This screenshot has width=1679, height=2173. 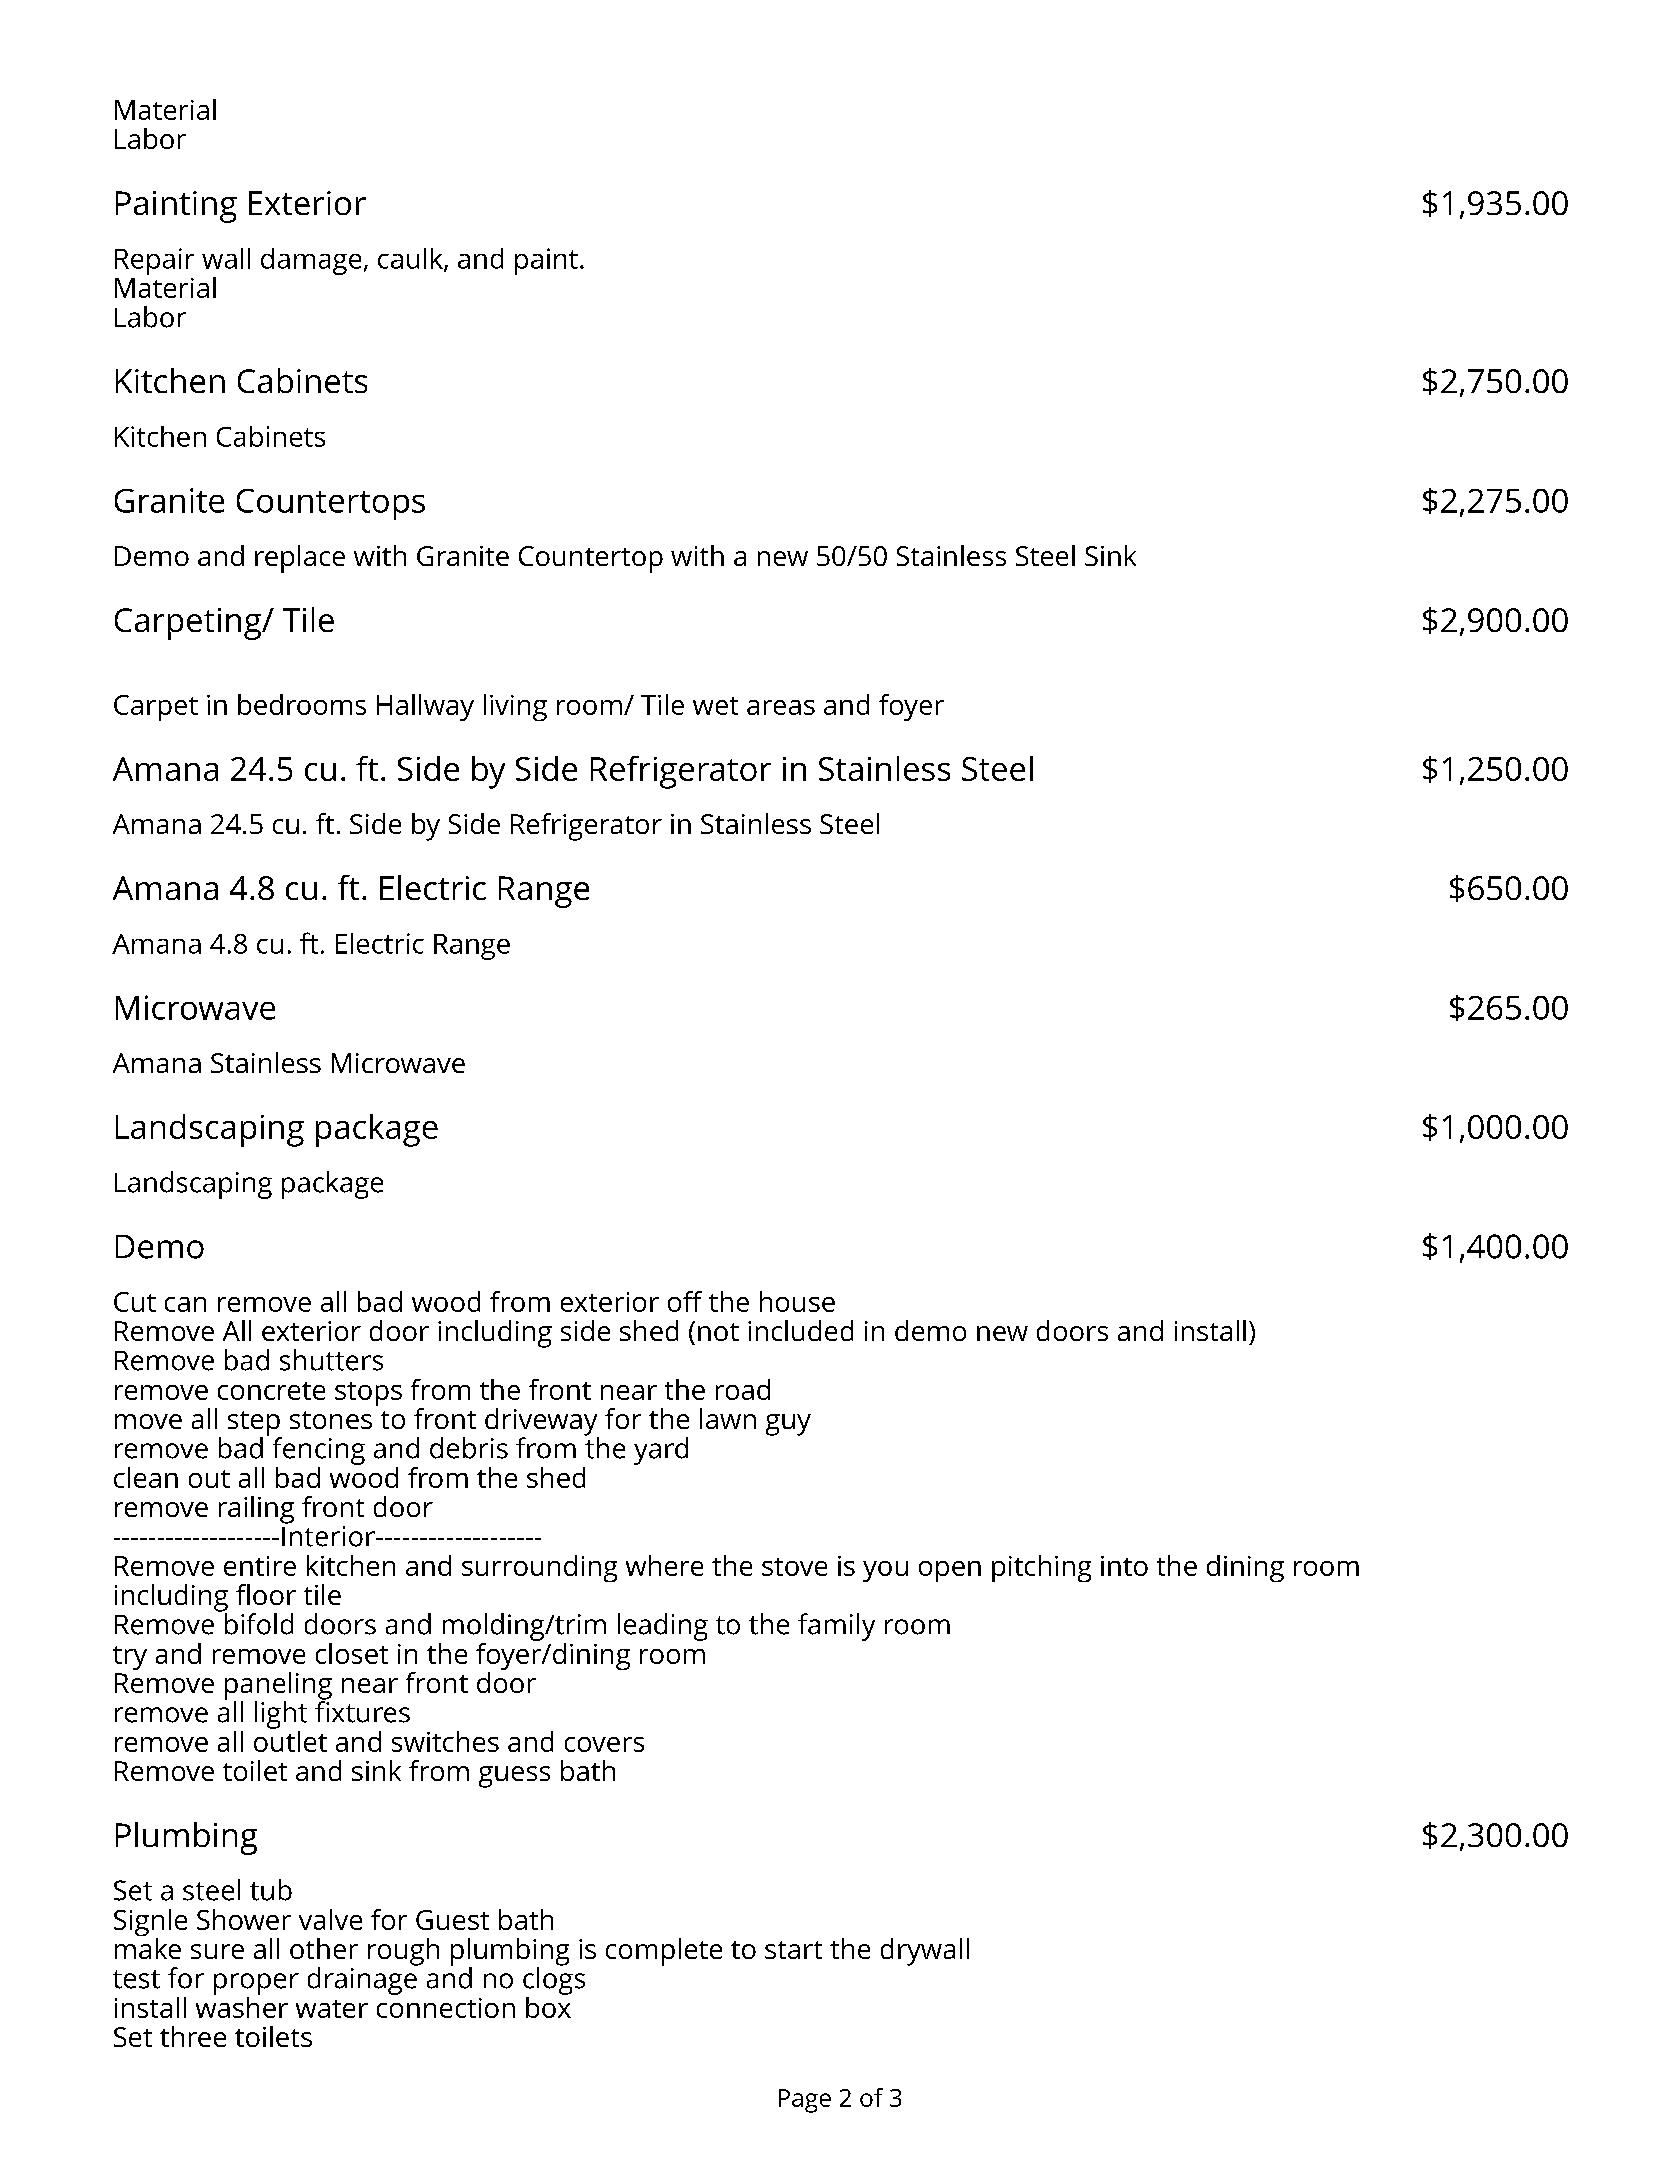 What do you see at coordinates (781, 707) in the screenshot?
I see `areas` at bounding box center [781, 707].
